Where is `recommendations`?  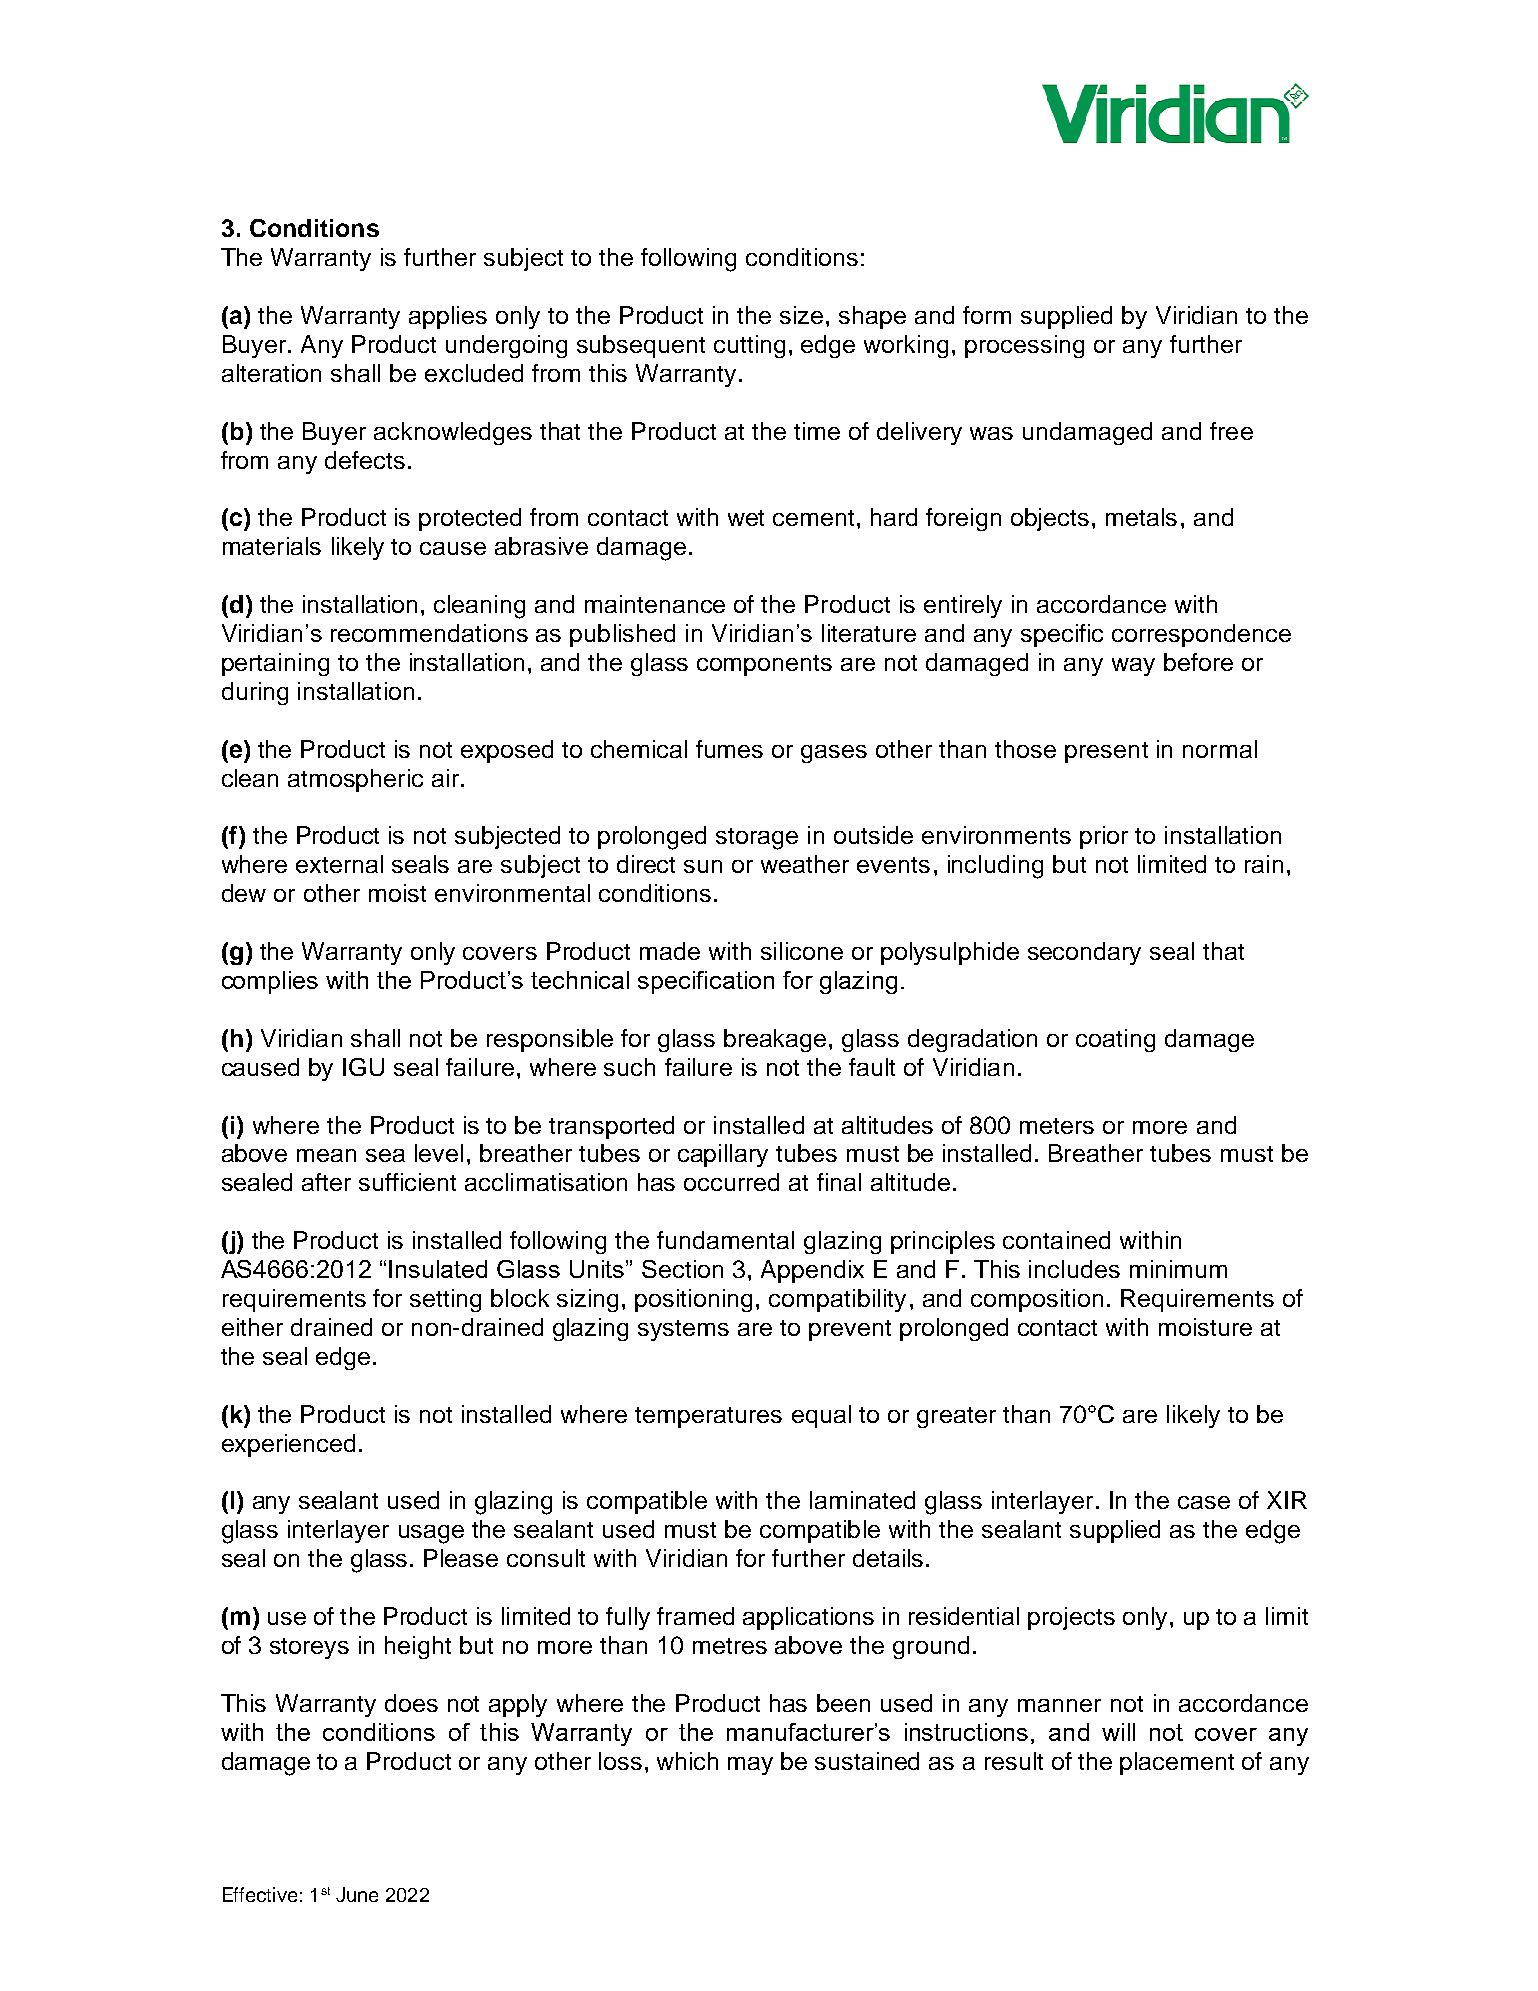 recommendations is located at coordinates (429, 633).
